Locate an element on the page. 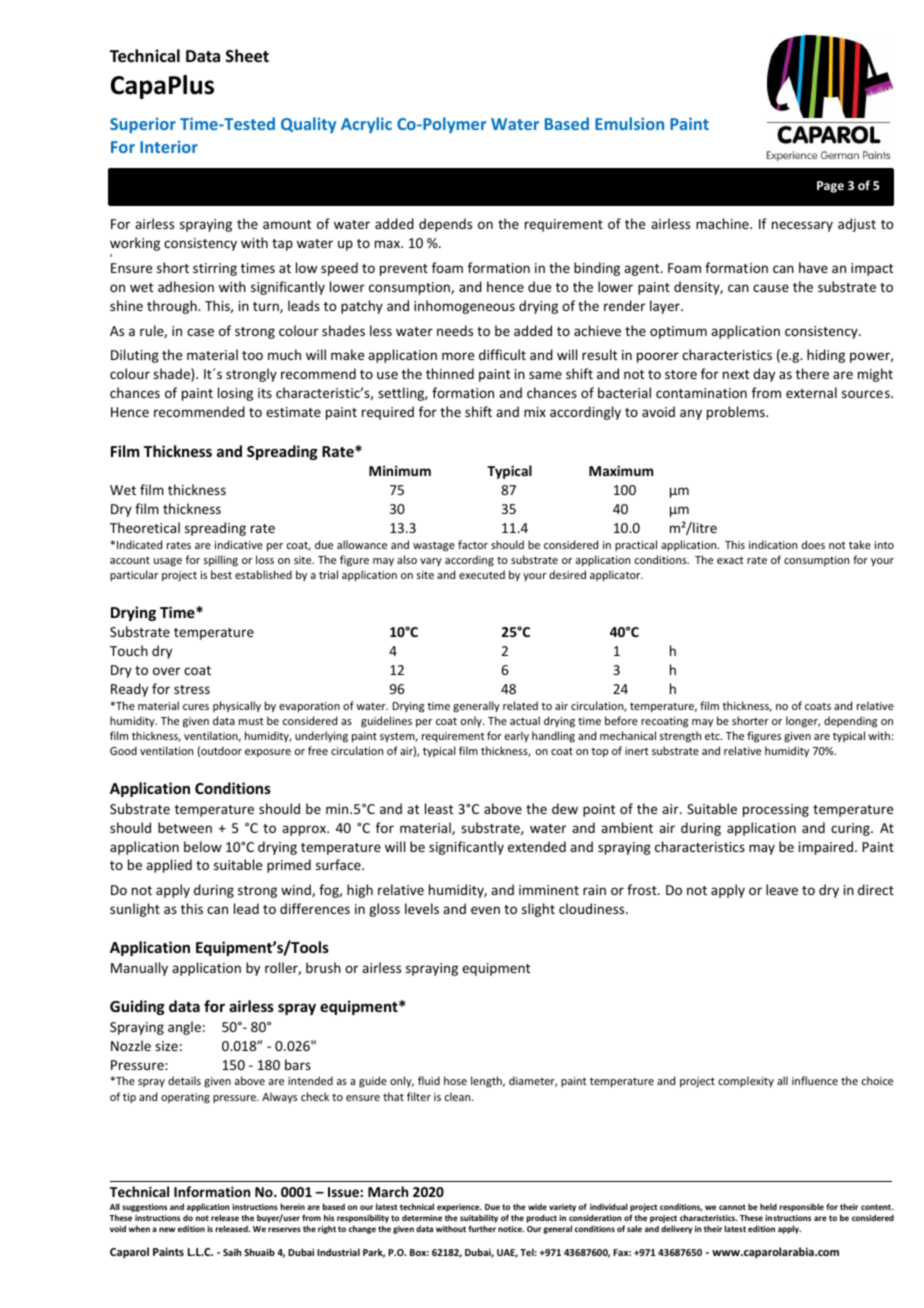 The image size is (924, 1308). problems is located at coordinates (737, 413).
